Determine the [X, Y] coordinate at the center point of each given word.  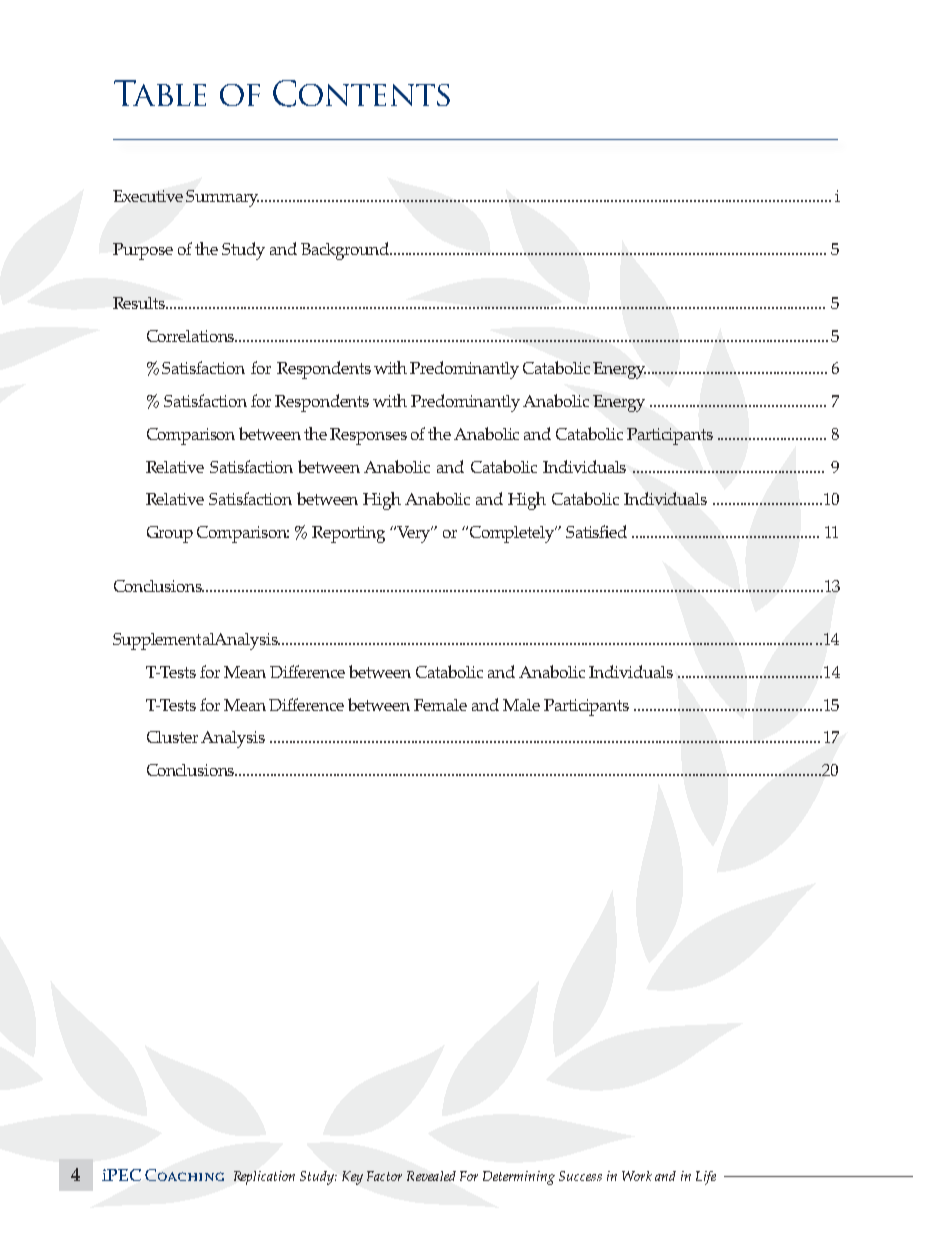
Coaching [184, 1175]
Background [346, 251]
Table [160, 93]
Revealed [431, 1176]
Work [637, 1176]
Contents [361, 93]
